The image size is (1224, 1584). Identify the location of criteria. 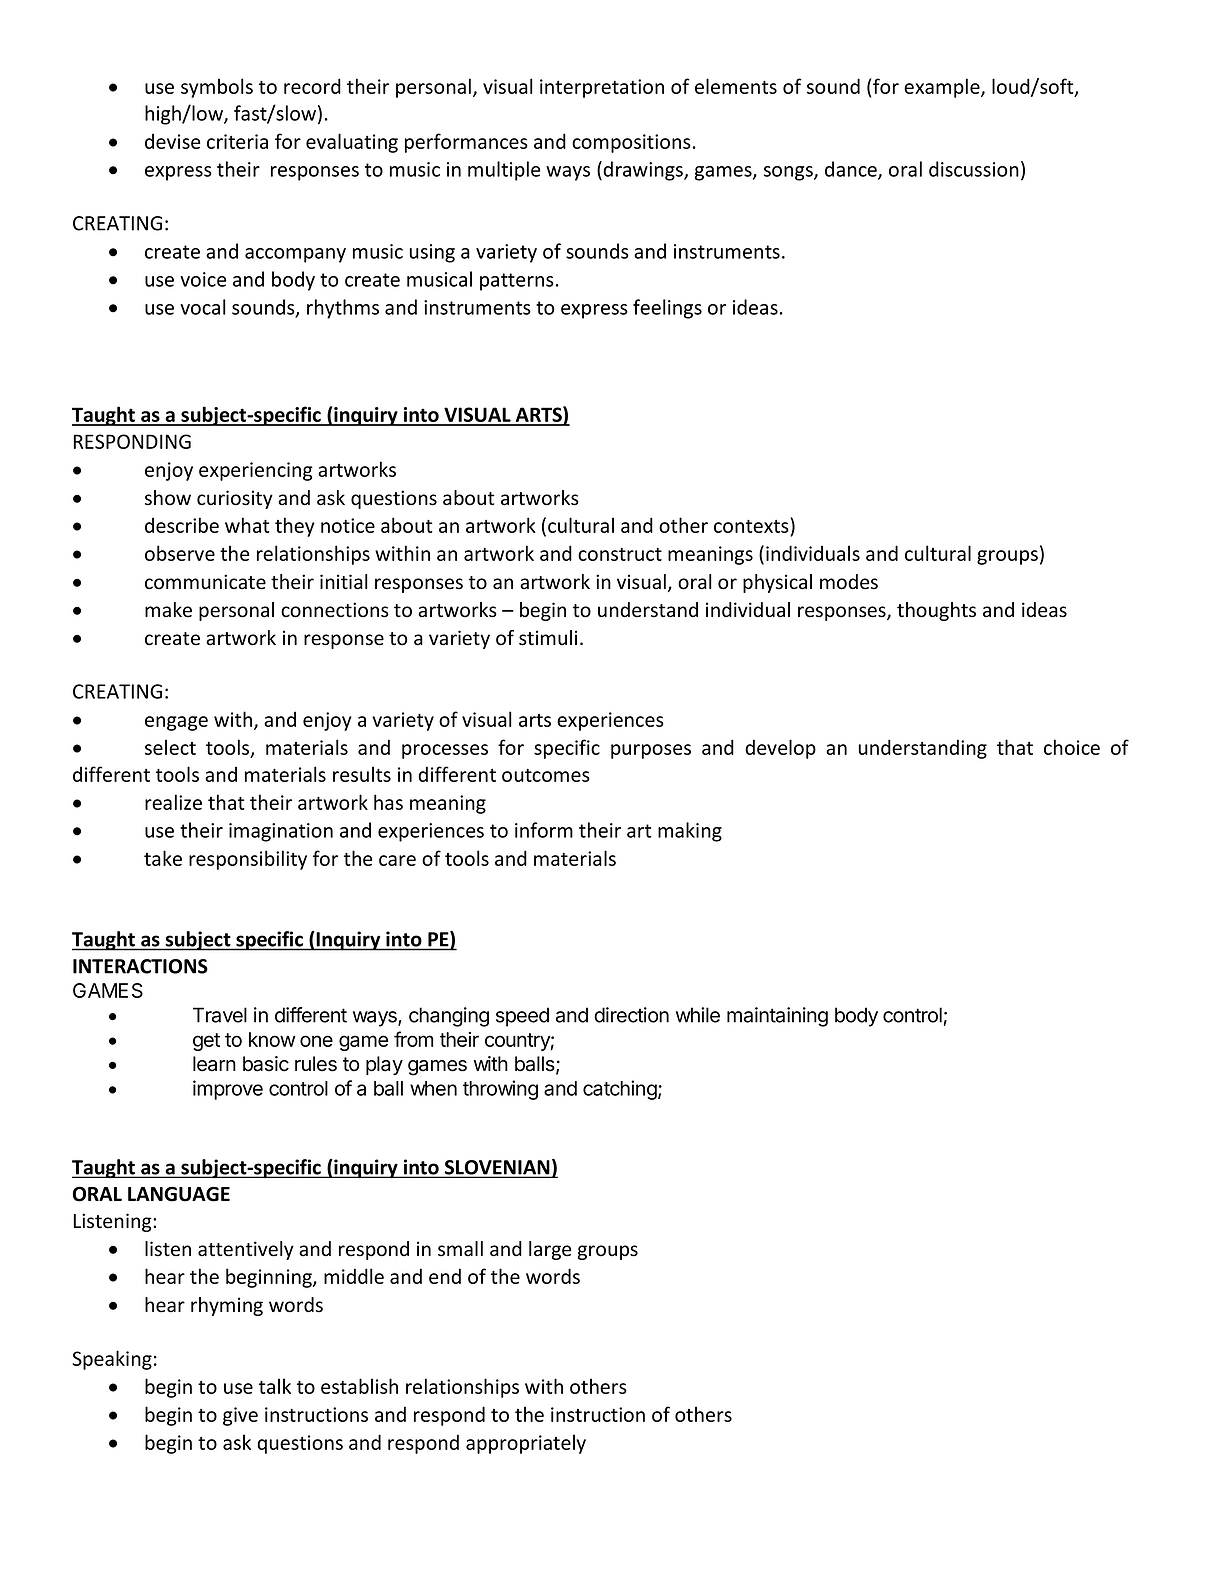
(237, 141).
